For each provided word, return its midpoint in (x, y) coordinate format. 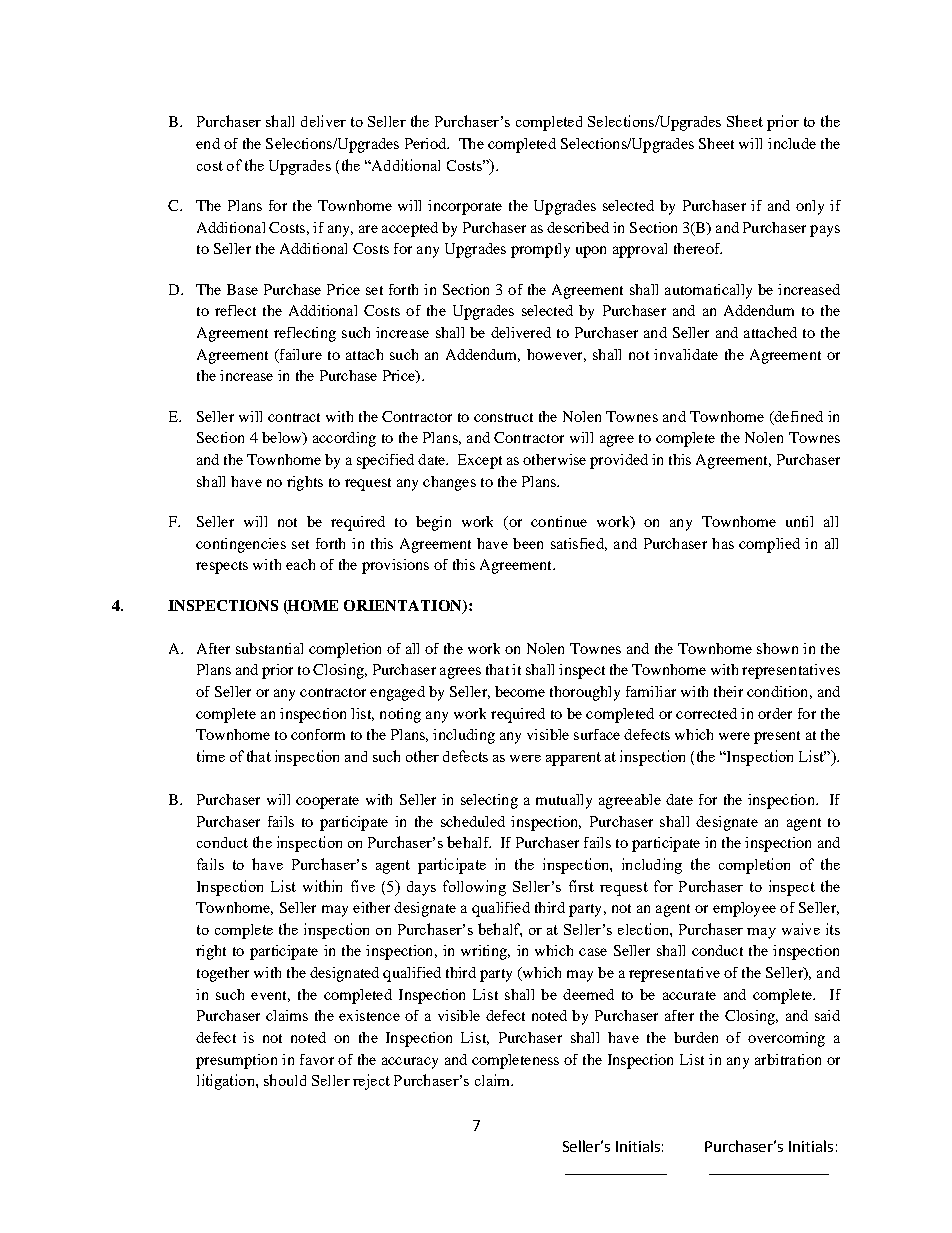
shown (777, 648)
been (528, 543)
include (792, 143)
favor (317, 1059)
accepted (410, 229)
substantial (269, 648)
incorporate (465, 207)
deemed (588, 994)
